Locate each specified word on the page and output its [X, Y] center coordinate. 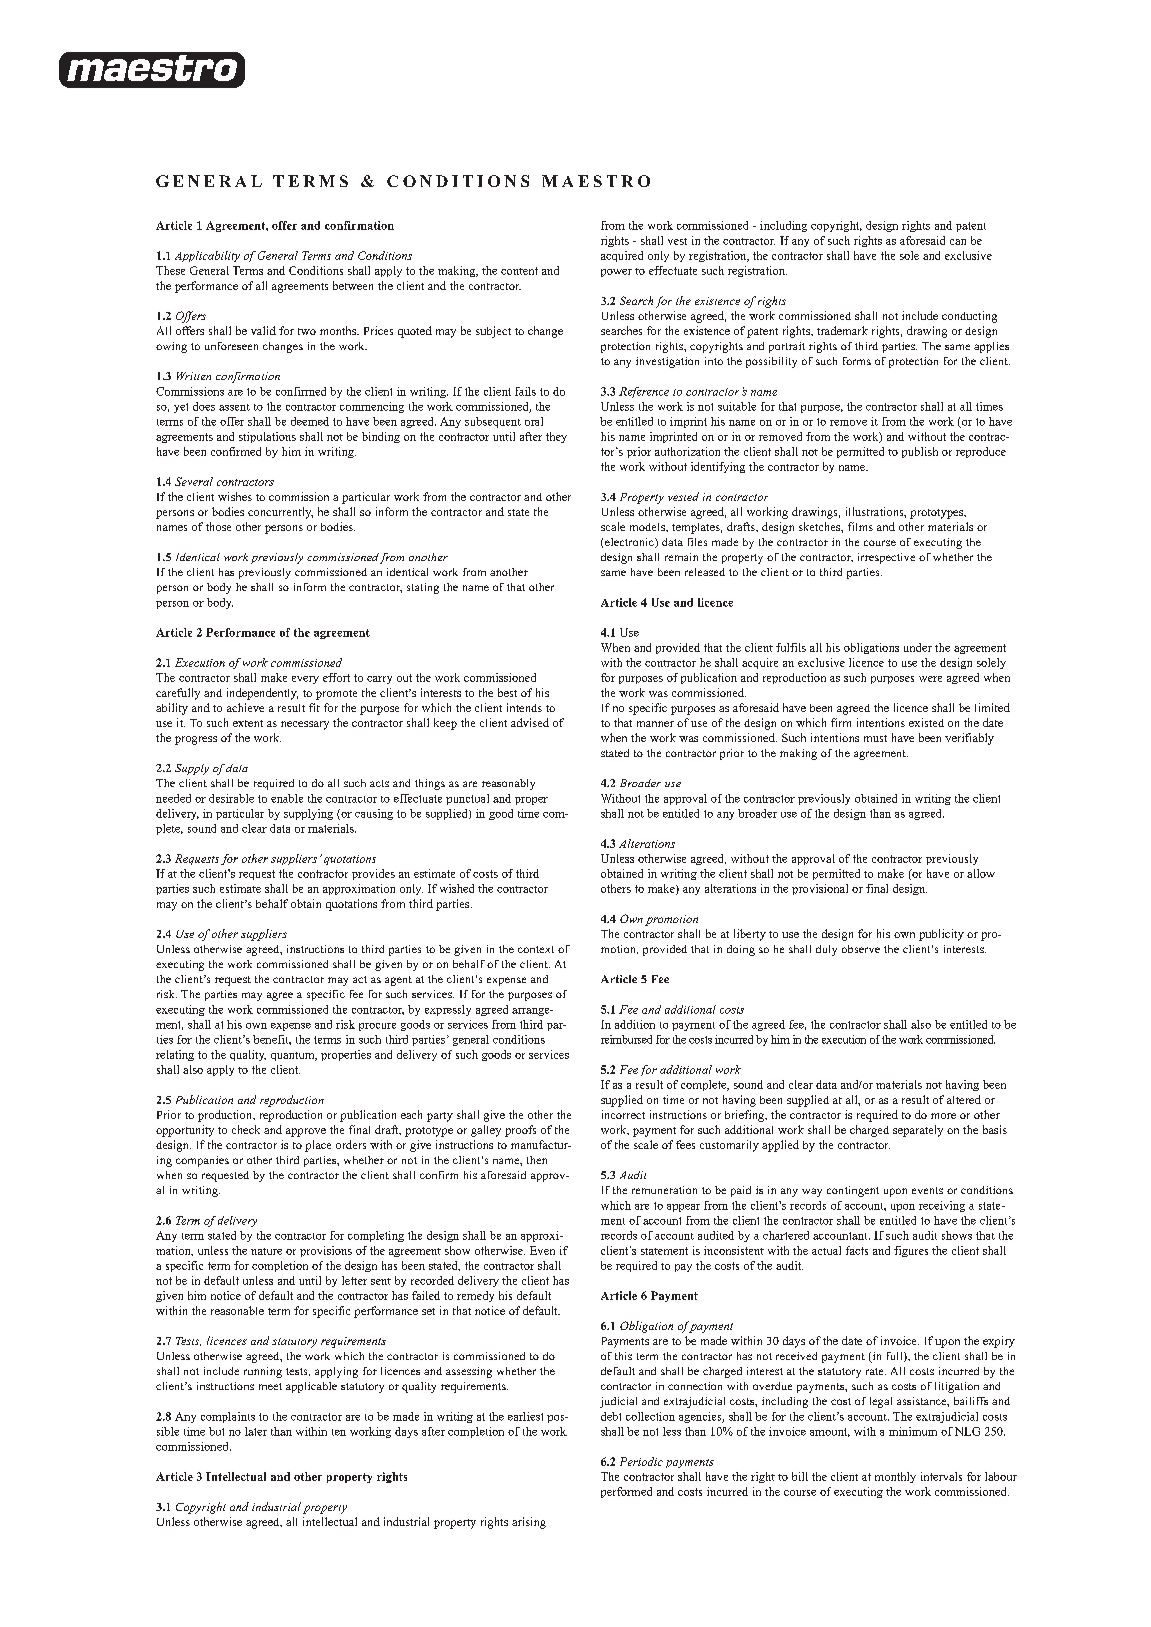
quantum [294, 1056]
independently [262, 694]
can [958, 242]
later [256, 1431]
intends [524, 707]
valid [263, 330]
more [943, 1116]
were [930, 679]
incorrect [623, 1114]
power [616, 273]
